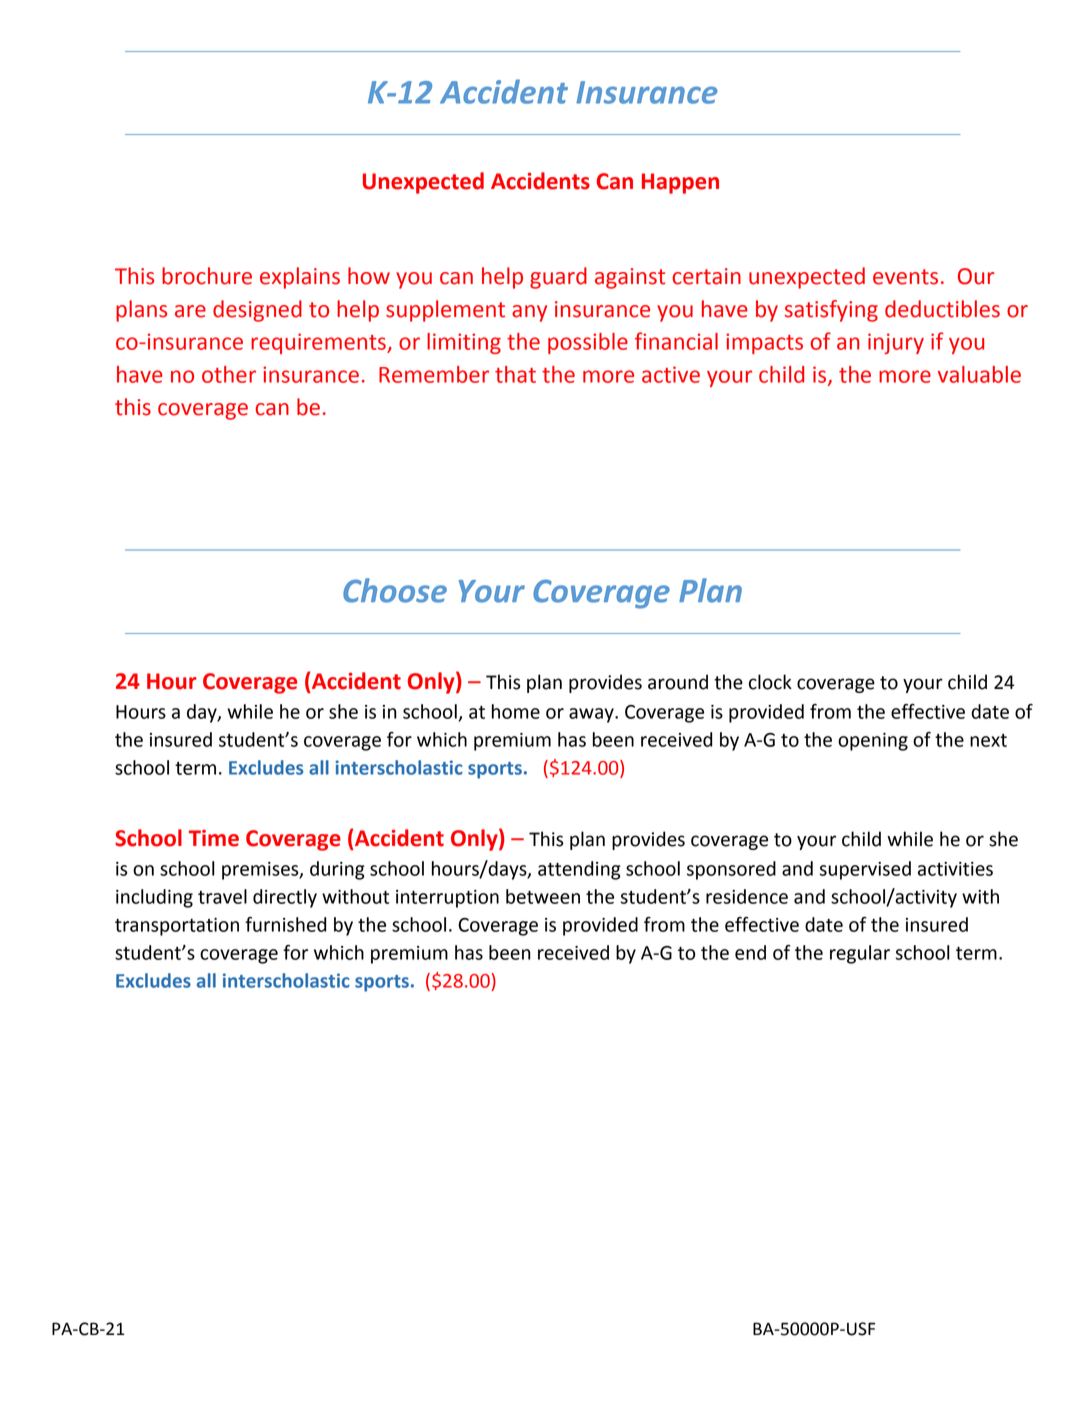  What do you see at coordinates (592, 715) in the image?
I see `away` at bounding box center [592, 715].
